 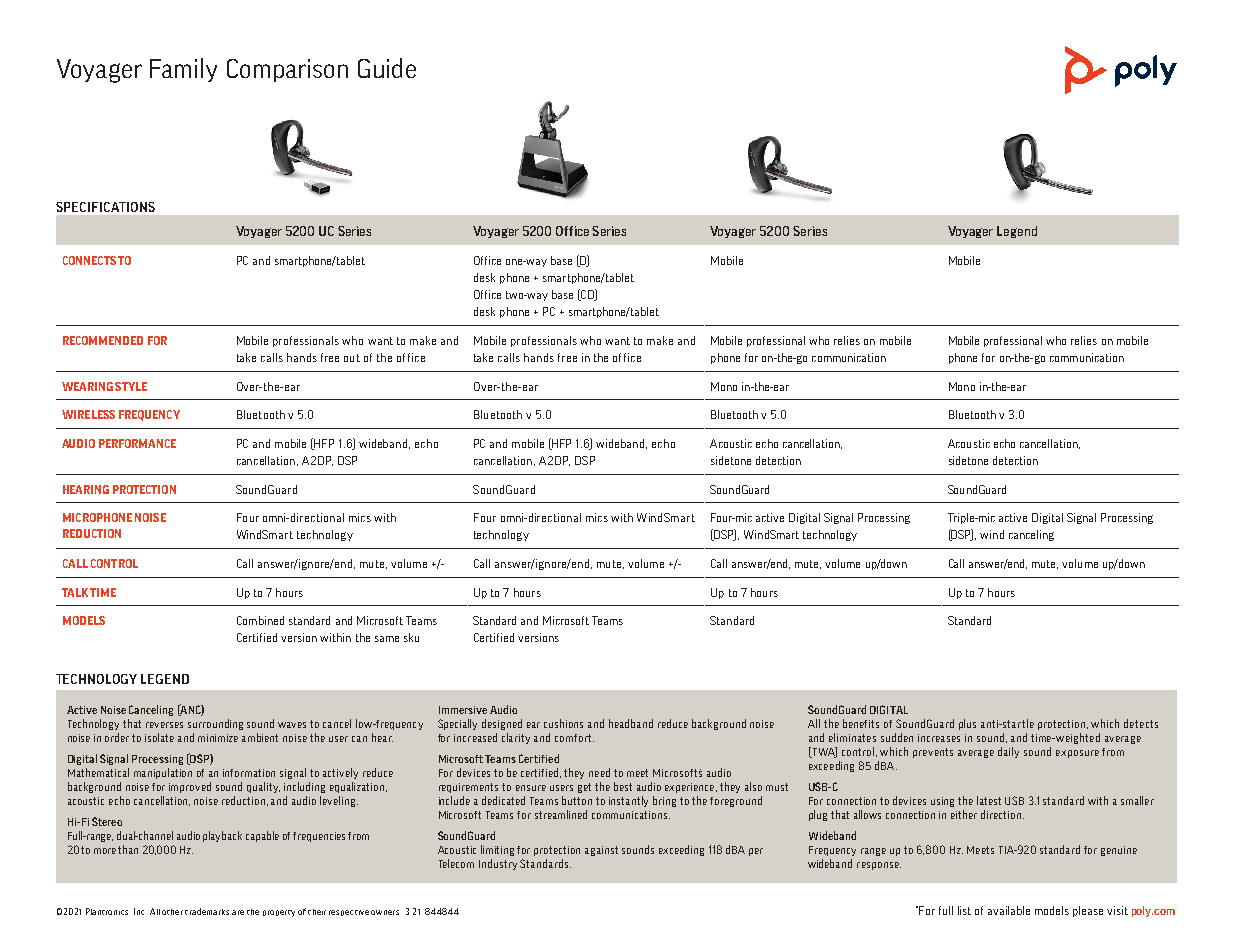 I want to click on plus, so click(x=967, y=724).
